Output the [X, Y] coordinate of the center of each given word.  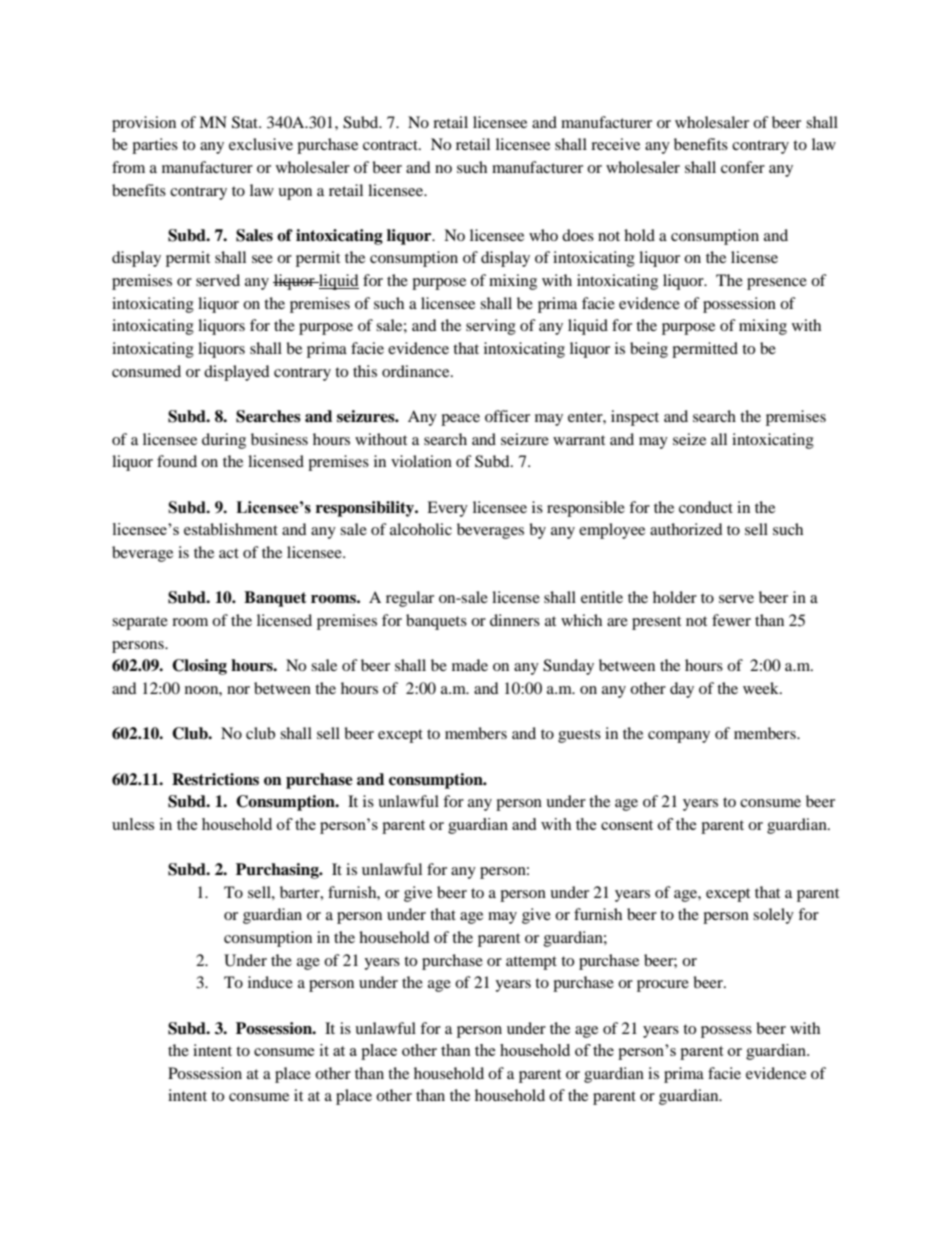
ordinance [417, 371]
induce [270, 982]
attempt [531, 963]
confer [743, 167]
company [679, 737]
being [649, 350]
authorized [686, 529]
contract [391, 145]
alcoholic [421, 529]
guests [579, 736]
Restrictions [215, 779]
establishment [231, 529]
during [224, 441]
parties [155, 146]
